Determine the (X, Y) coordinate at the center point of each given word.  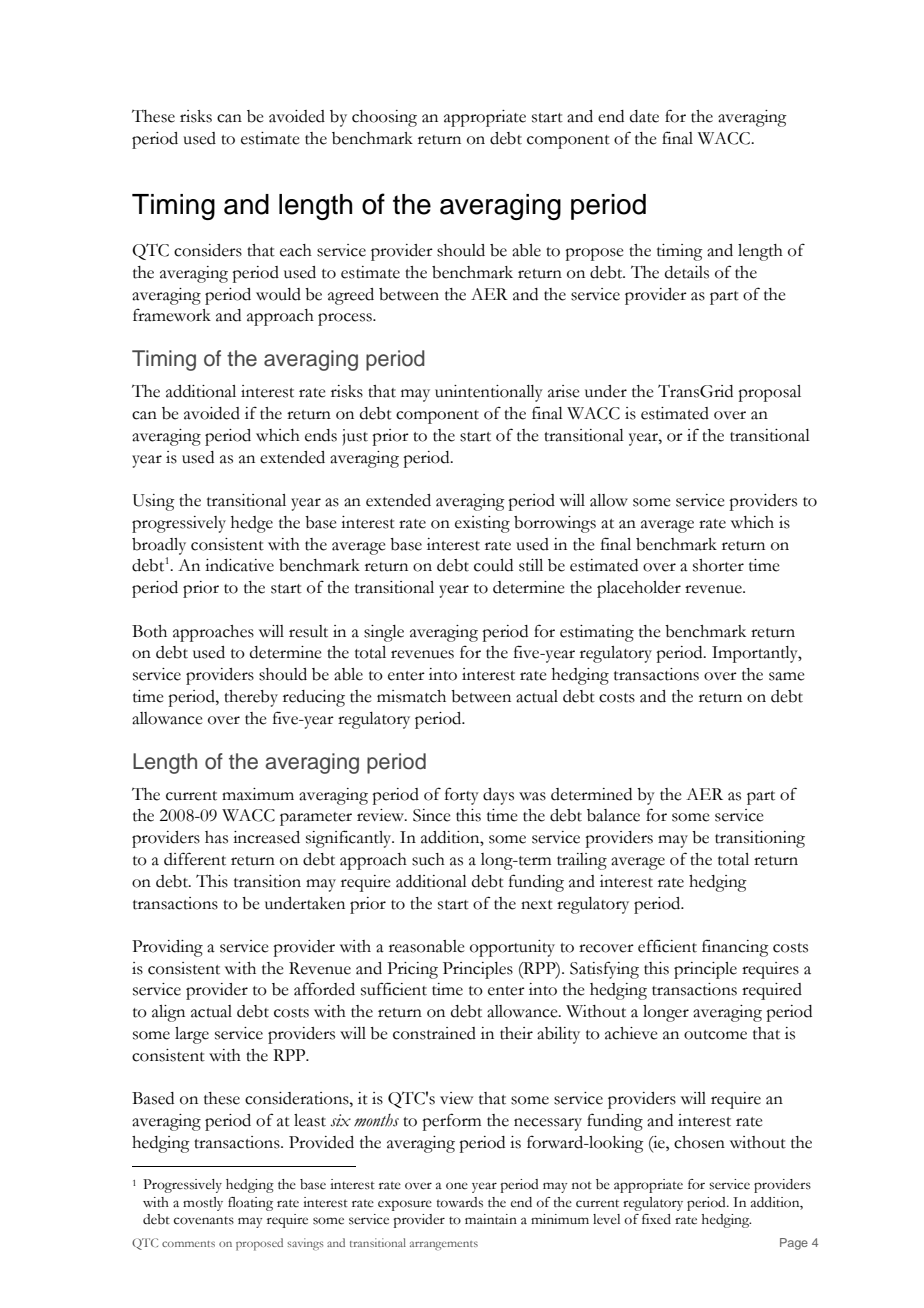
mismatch (411, 696)
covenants (204, 1220)
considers (208, 250)
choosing (384, 118)
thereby (251, 698)
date (644, 116)
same (787, 676)
